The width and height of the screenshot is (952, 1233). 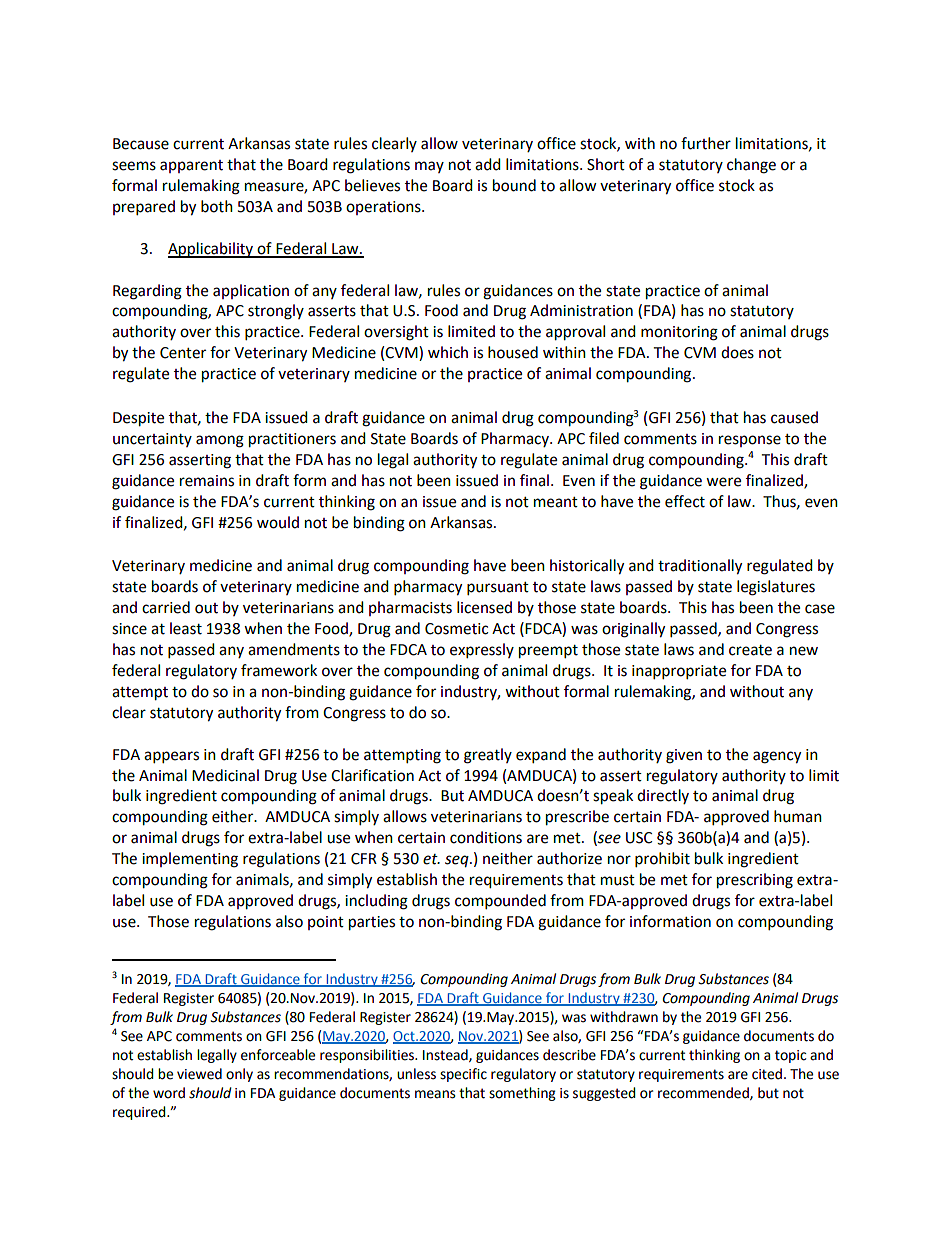 What do you see at coordinates (456, 629) in the screenshot?
I see `Cosmetic` at bounding box center [456, 629].
